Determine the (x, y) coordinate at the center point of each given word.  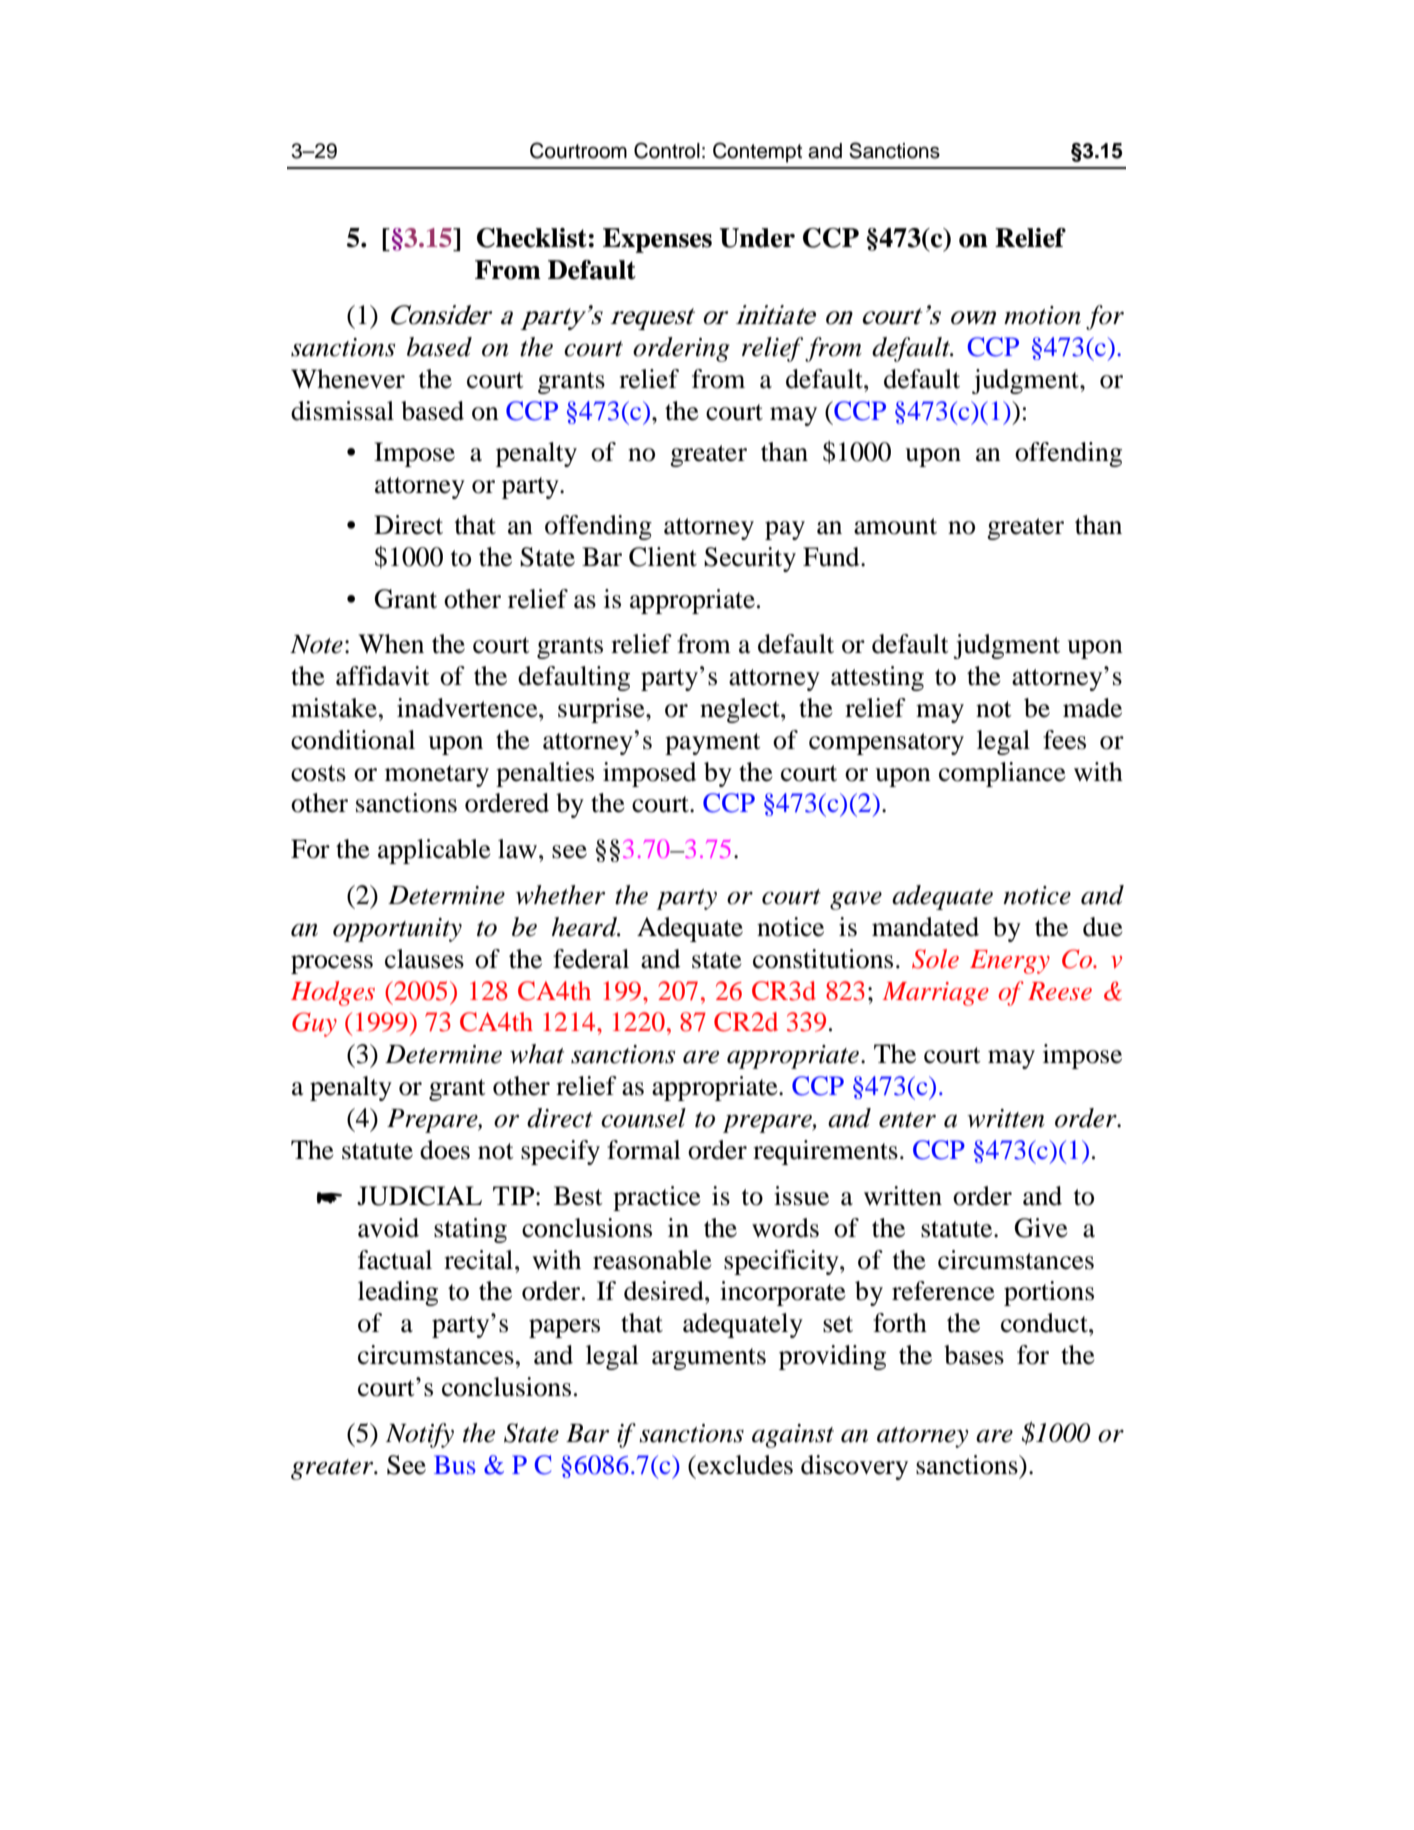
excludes (744, 1465)
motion (1042, 315)
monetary (437, 776)
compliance (1002, 774)
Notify (420, 1435)
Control (667, 150)
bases (974, 1355)
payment (713, 744)
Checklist (532, 238)
